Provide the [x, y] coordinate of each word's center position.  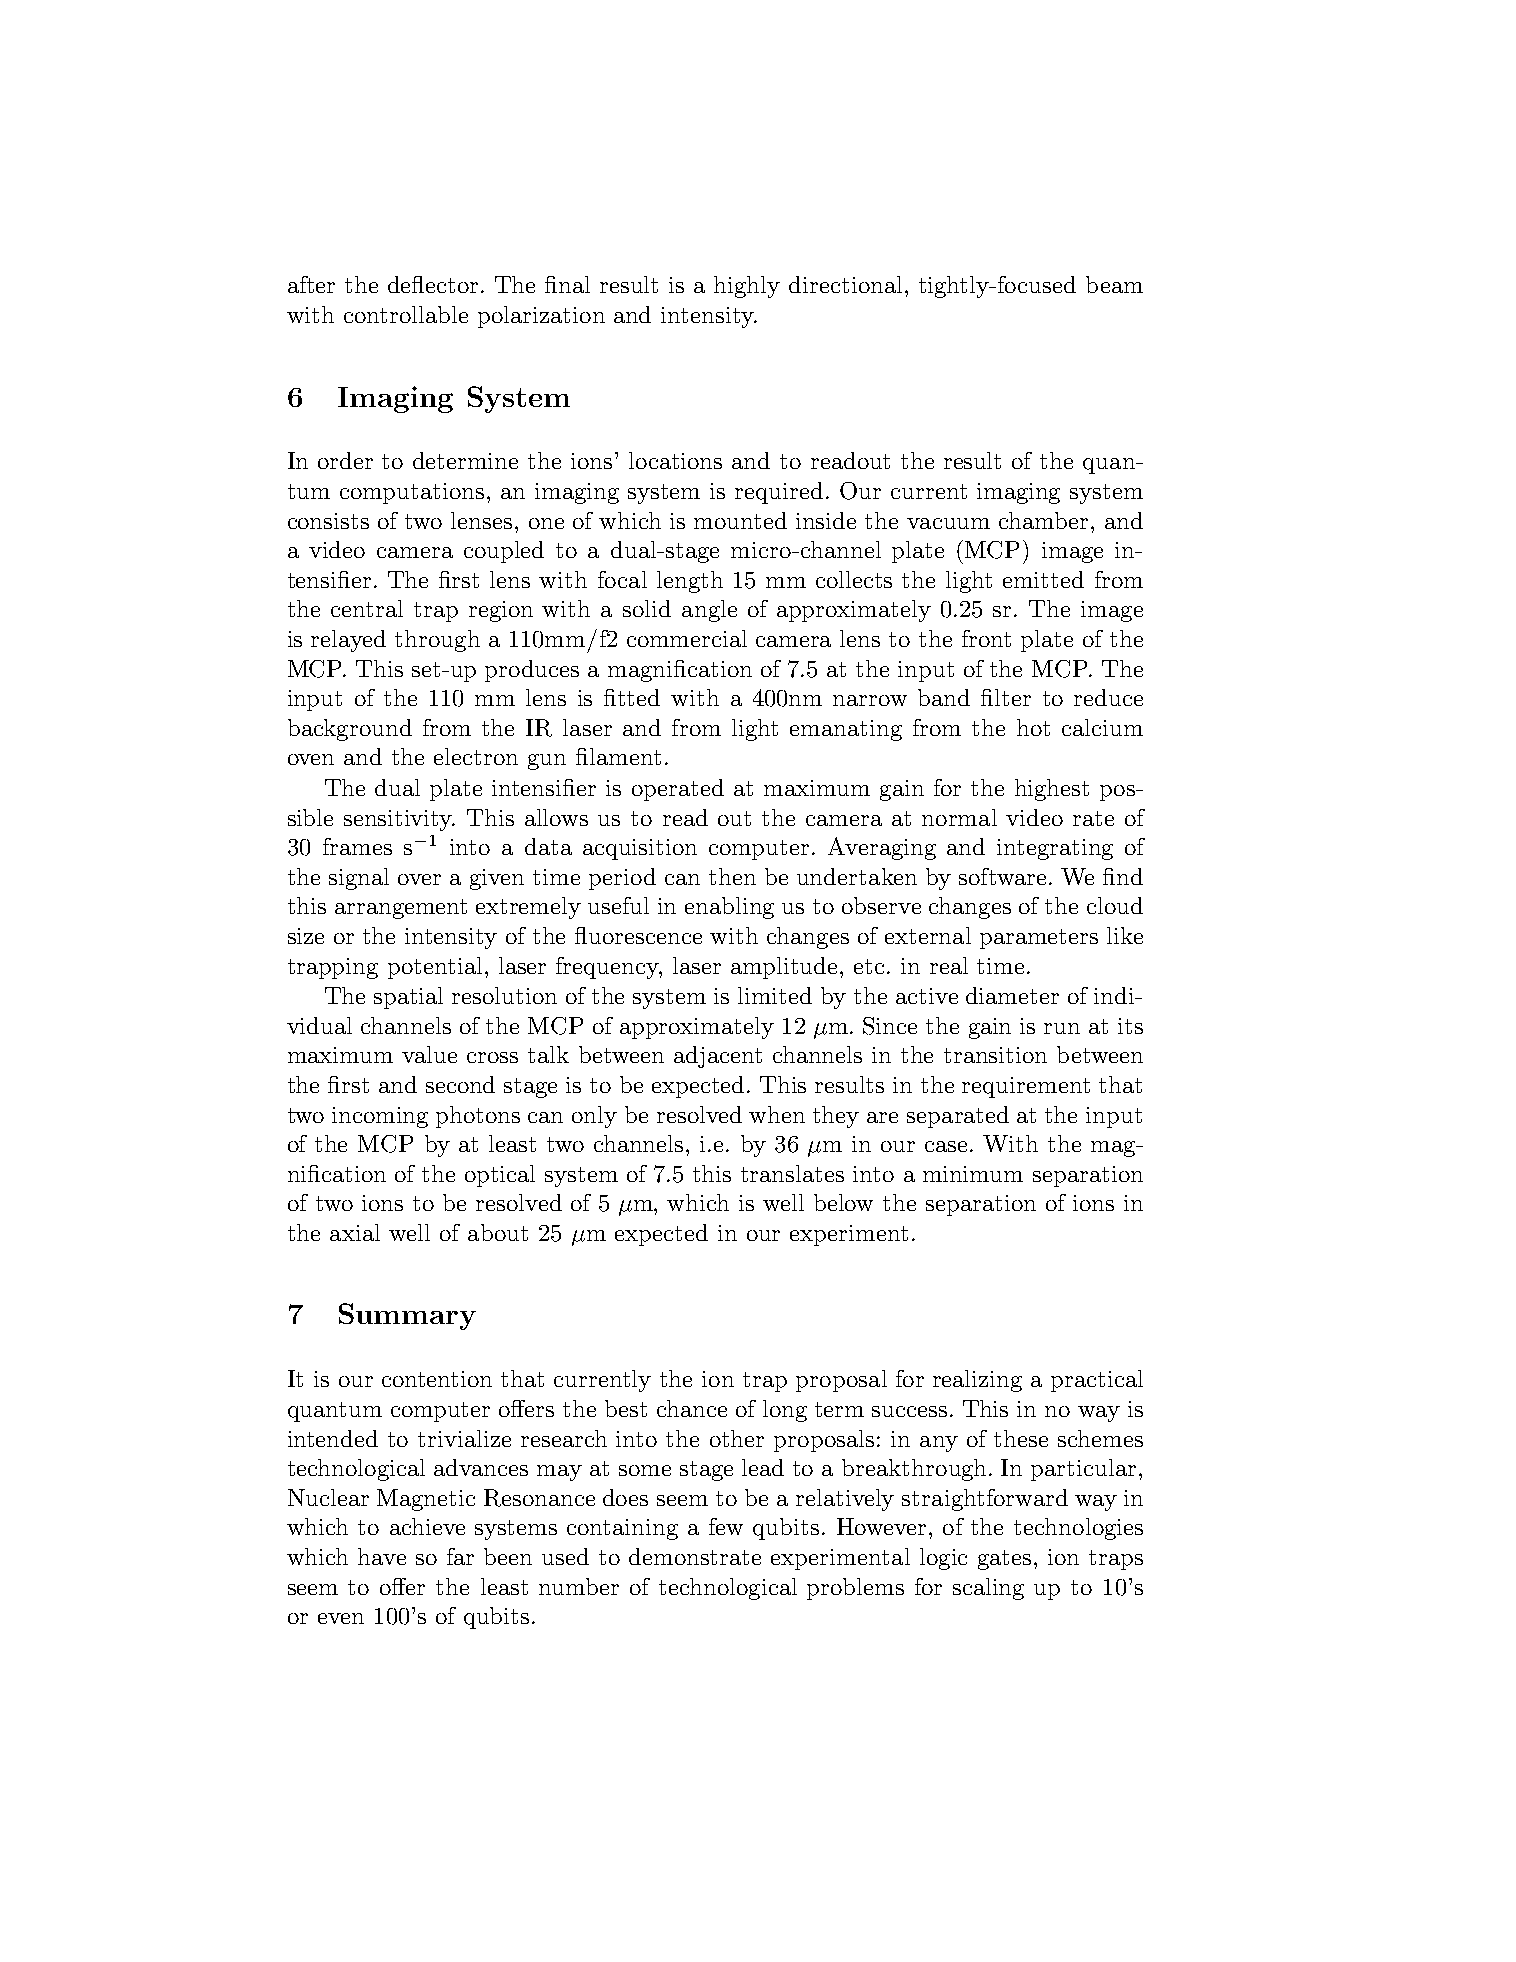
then [732, 876]
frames [357, 846]
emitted [1043, 579]
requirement [1026, 1087]
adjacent [718, 1057]
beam [1114, 284]
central [367, 608]
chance [692, 1408]
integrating [1055, 849]
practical [1097, 1381]
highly [747, 287]
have [382, 1556]
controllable [406, 314]
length [690, 582]
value [429, 1054]
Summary [407, 1316]
